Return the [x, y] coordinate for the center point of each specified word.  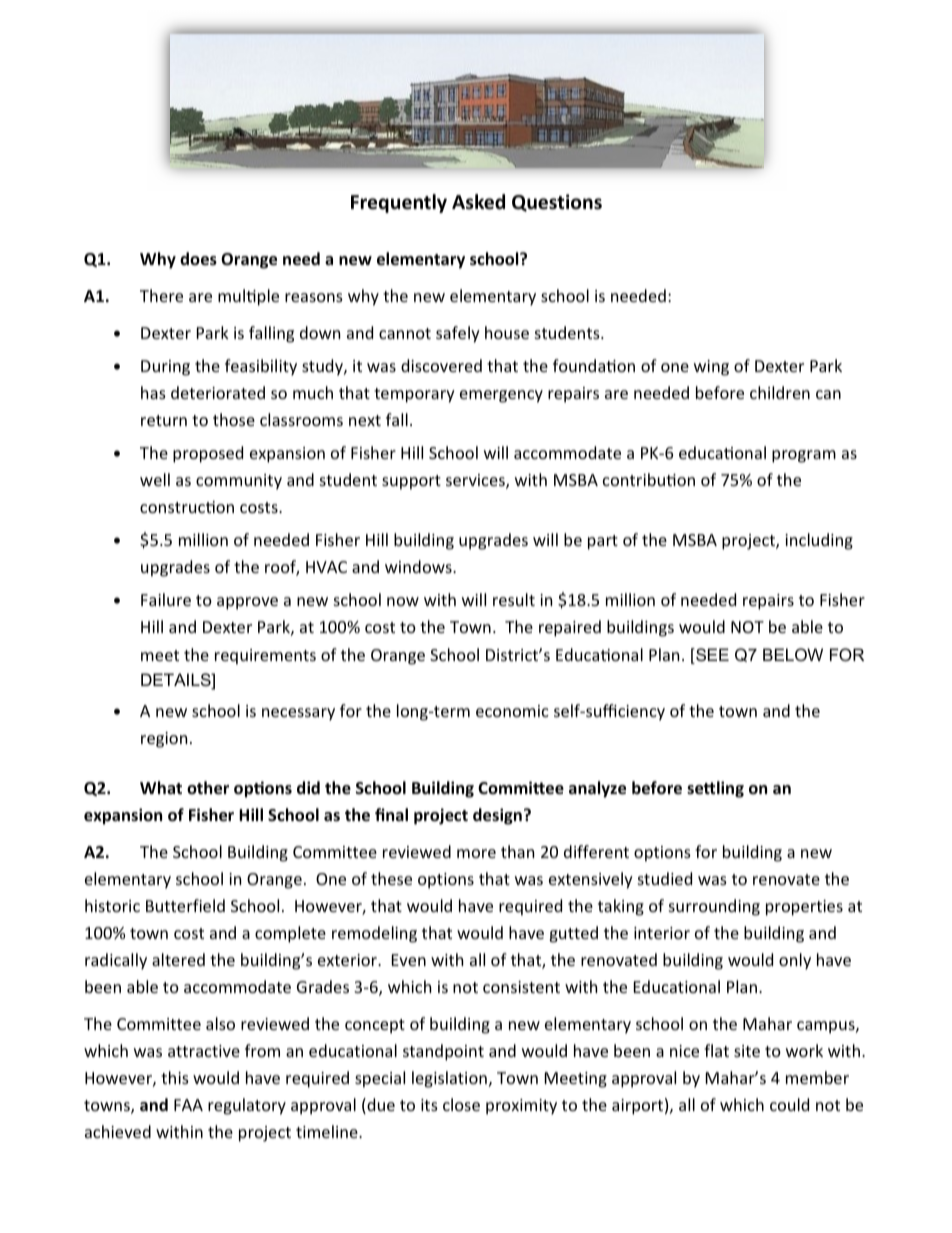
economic [512, 711]
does [198, 259]
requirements [265, 657]
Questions [557, 203]
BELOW [793, 654]
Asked [478, 202]
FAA [188, 1105]
